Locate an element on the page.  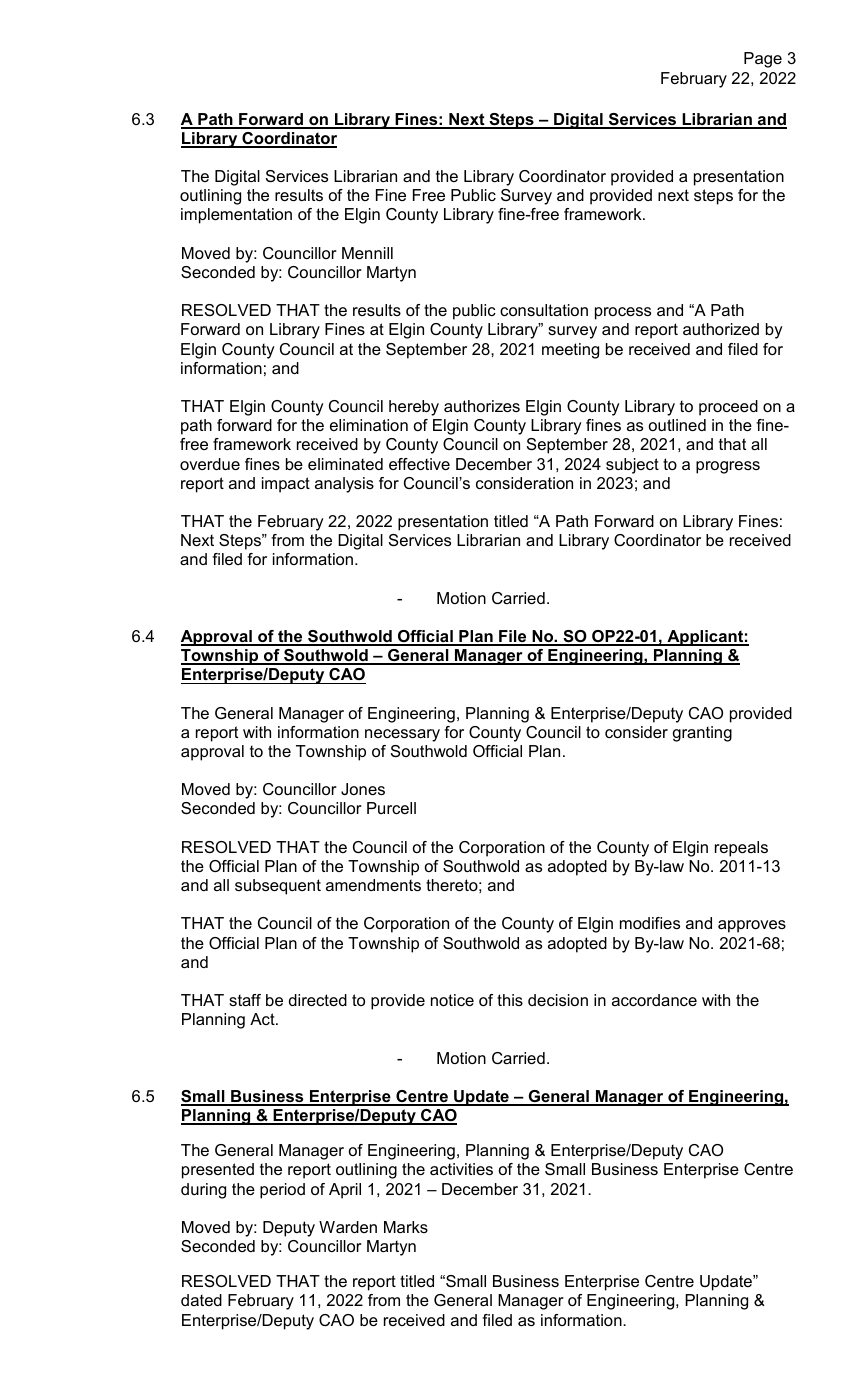
impact is located at coordinates (286, 485).
